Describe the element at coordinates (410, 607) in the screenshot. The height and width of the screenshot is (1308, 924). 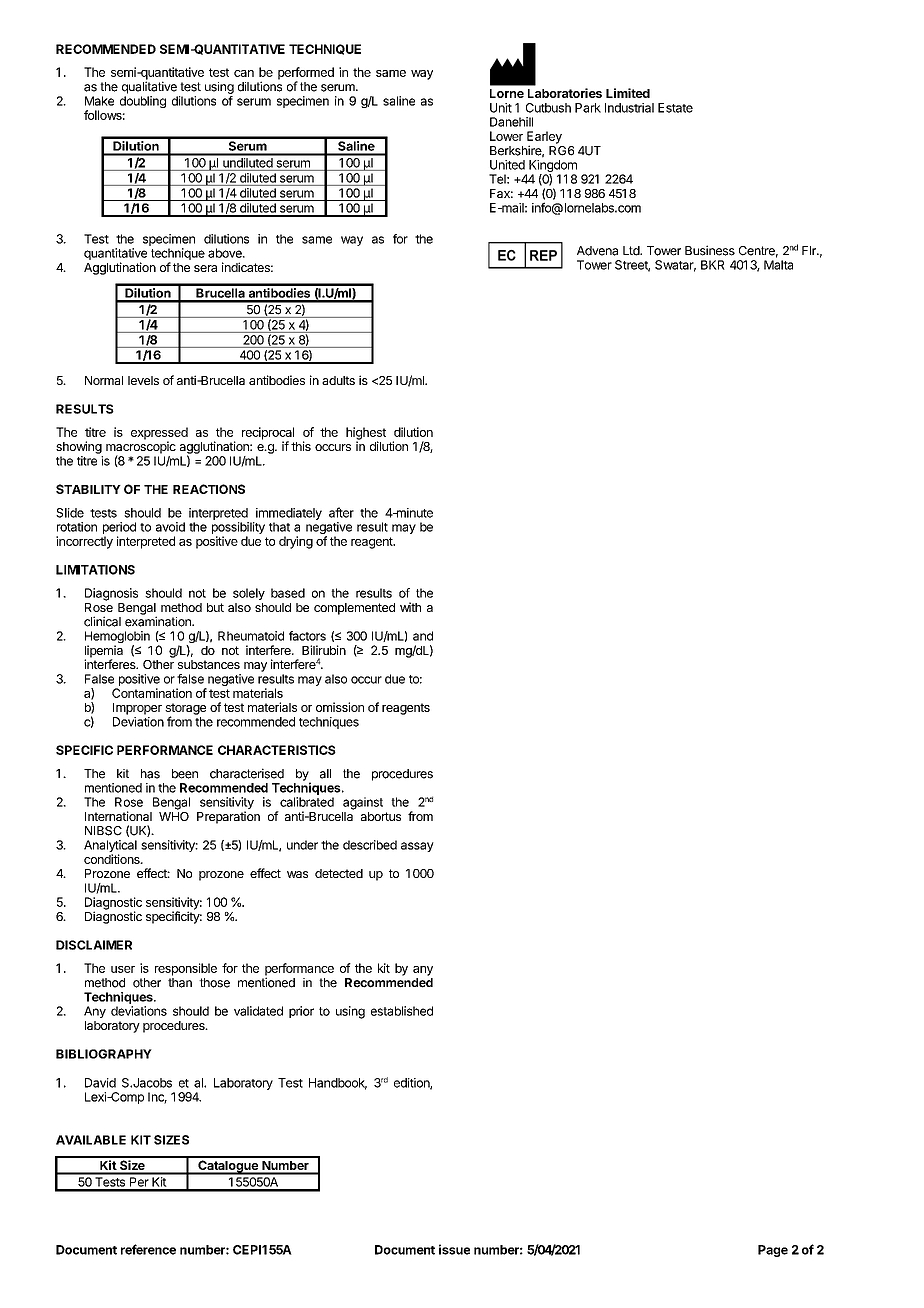
I see `with` at that location.
